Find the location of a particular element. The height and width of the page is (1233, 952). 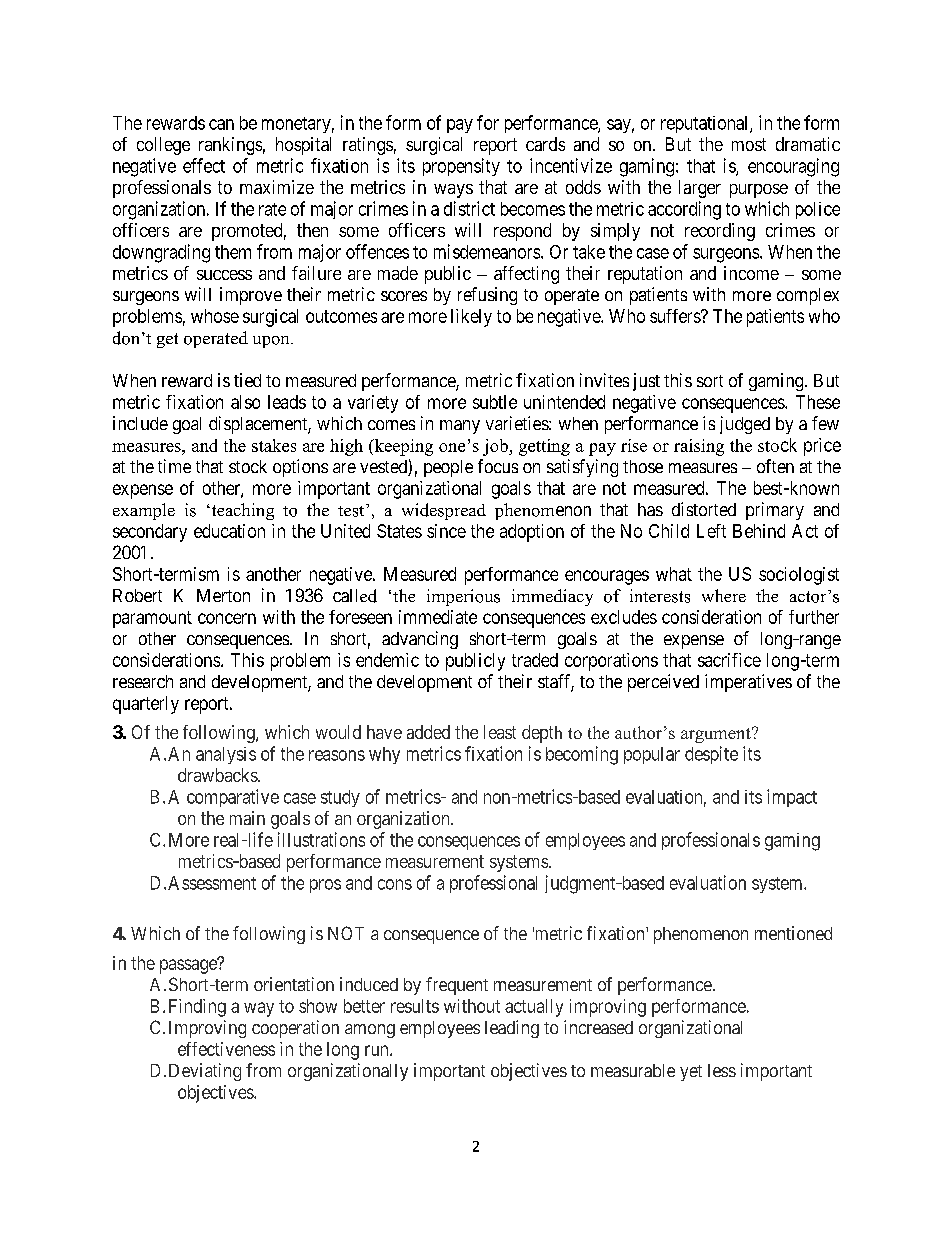

leading is located at coordinates (512, 1029).
